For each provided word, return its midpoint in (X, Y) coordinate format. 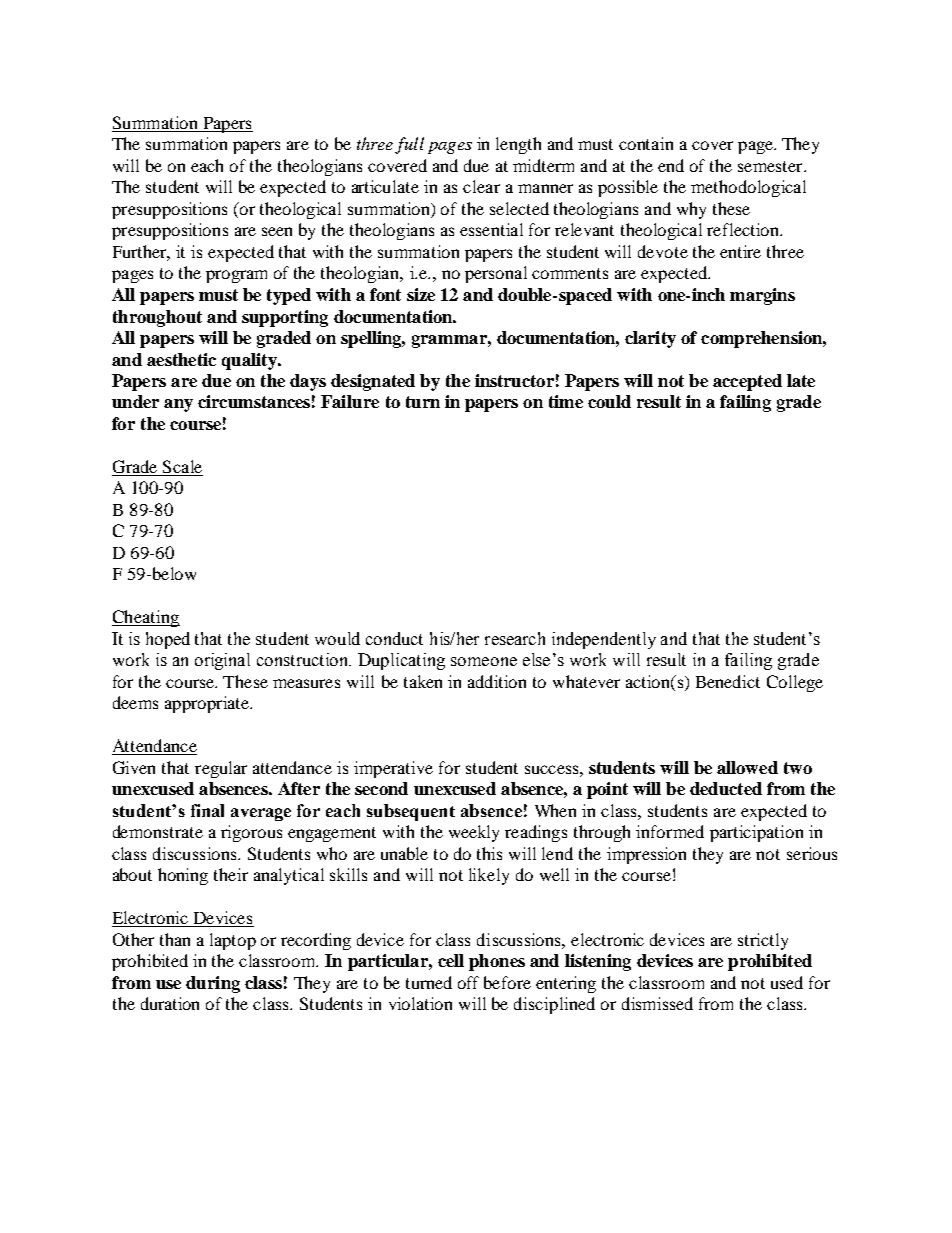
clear (481, 186)
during (213, 984)
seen (277, 231)
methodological (748, 188)
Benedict (728, 681)
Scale (182, 468)
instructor (514, 380)
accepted (747, 382)
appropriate (208, 704)
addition (497, 681)
